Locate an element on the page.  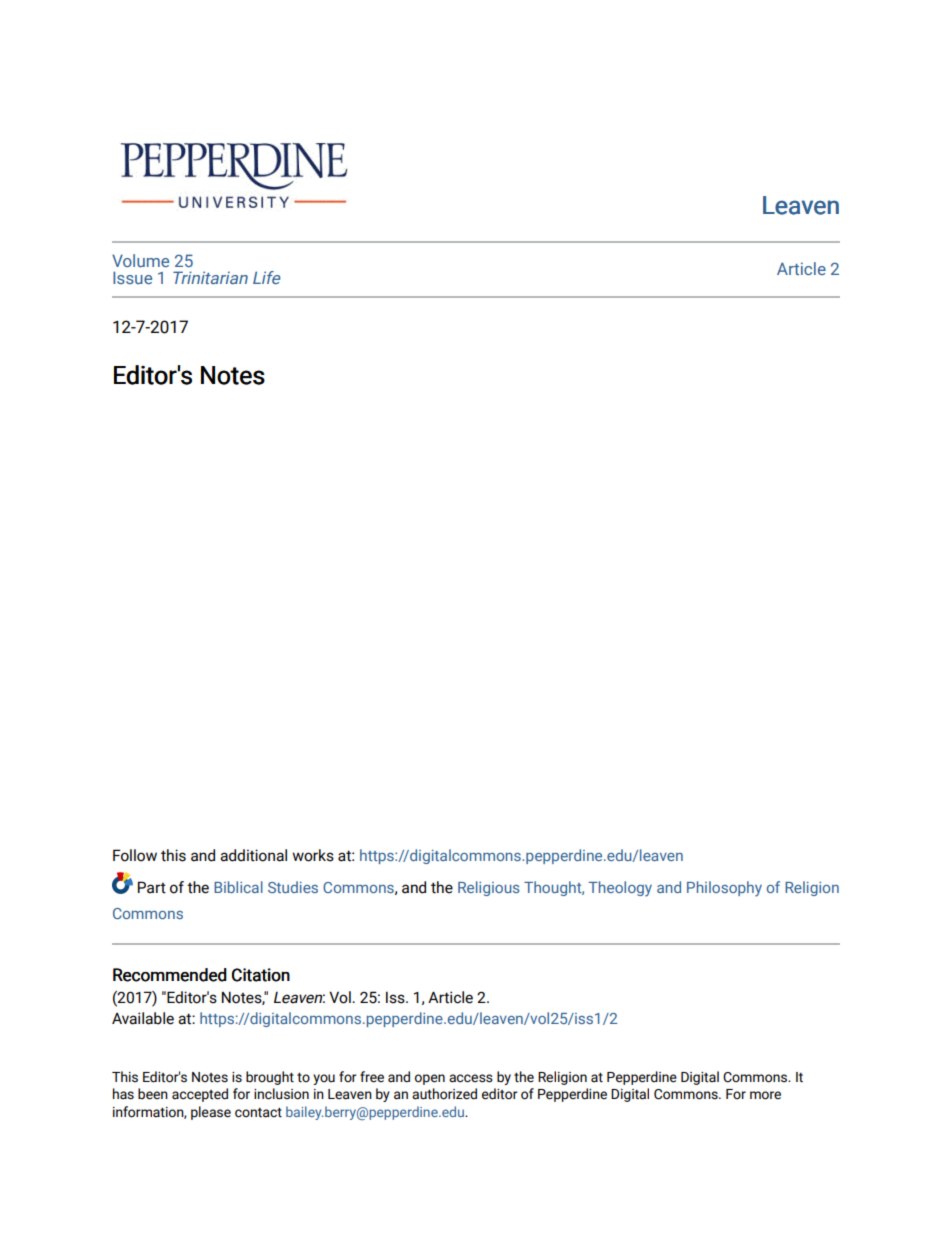
additional is located at coordinates (253, 855).
